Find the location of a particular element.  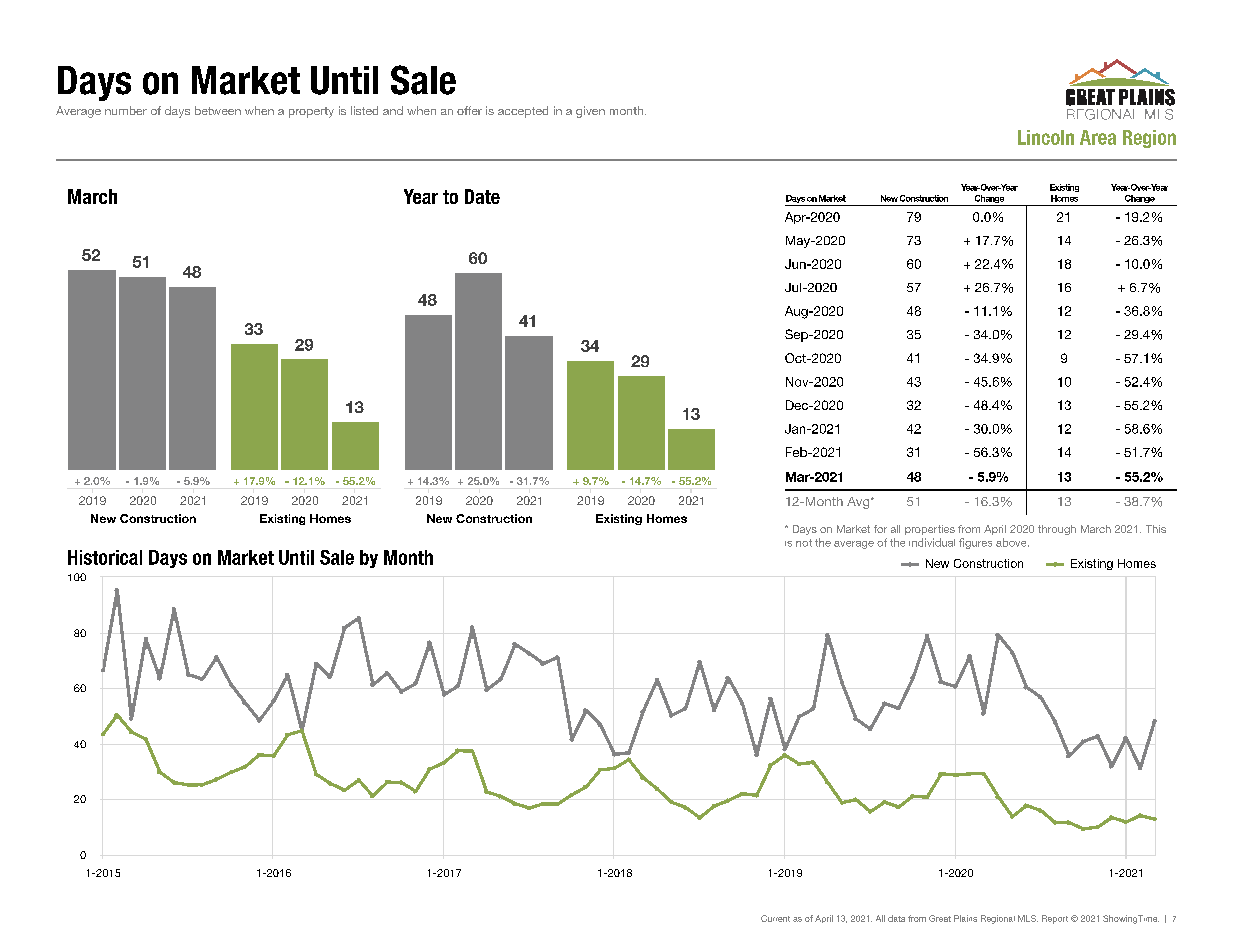

data is located at coordinates (896, 918).
